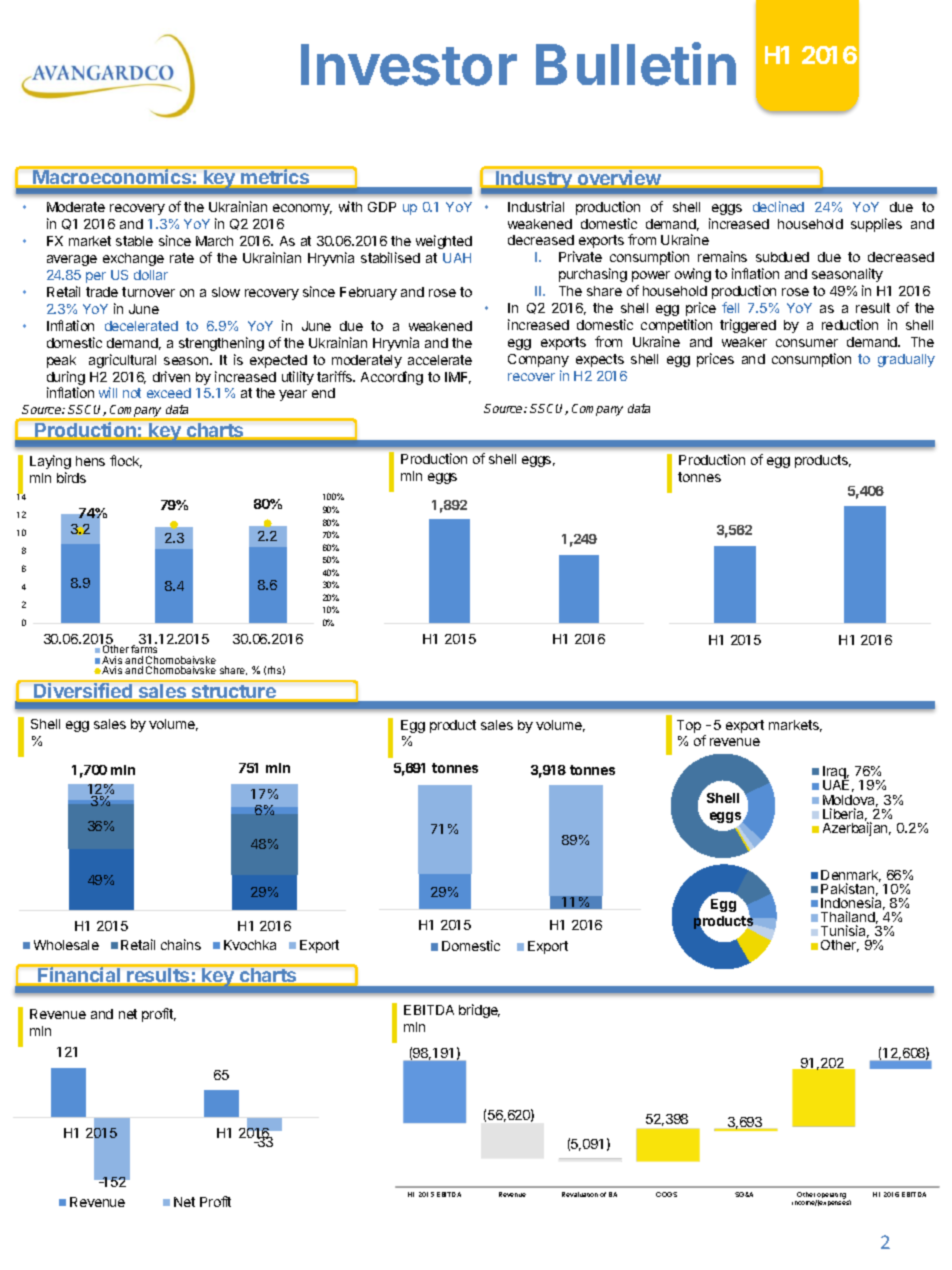 Image resolution: width=952 pixels, height=1270 pixels. What do you see at coordinates (851, 876) in the document?
I see `Denmark` at bounding box center [851, 876].
